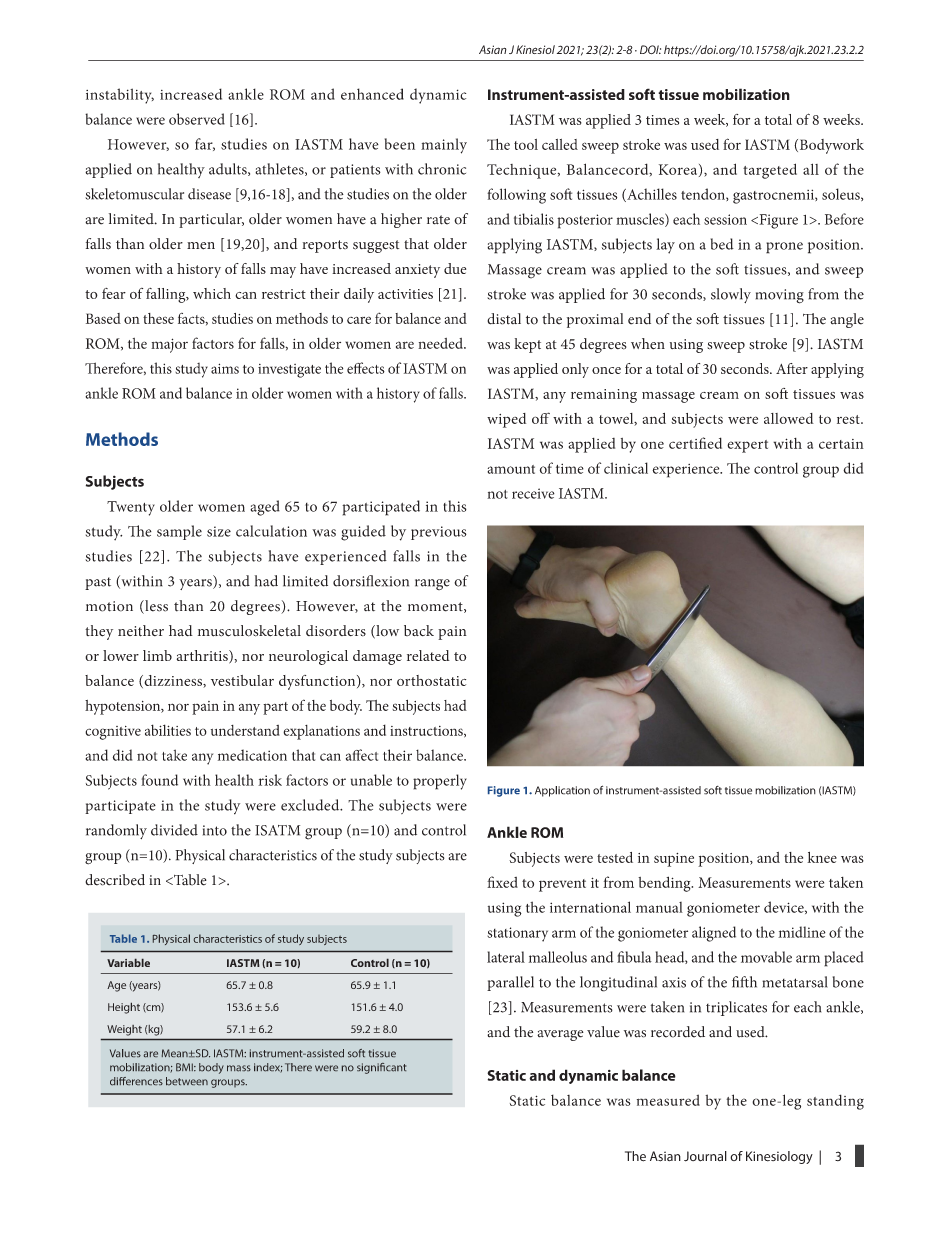 The width and height of the screenshot is (952, 1233). I want to click on back, so click(419, 630).
